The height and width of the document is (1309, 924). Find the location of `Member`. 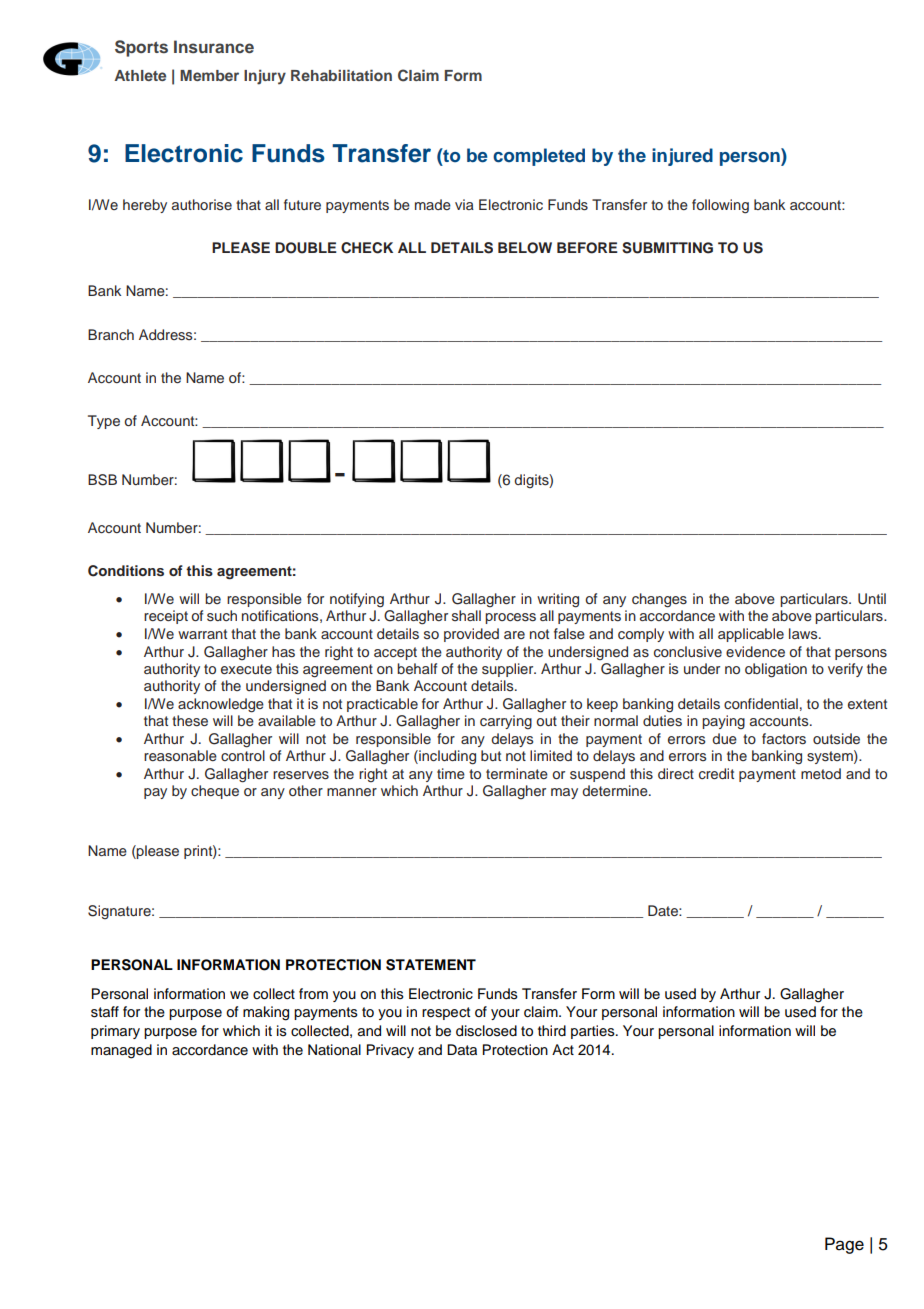

Member is located at coordinates (209, 75).
